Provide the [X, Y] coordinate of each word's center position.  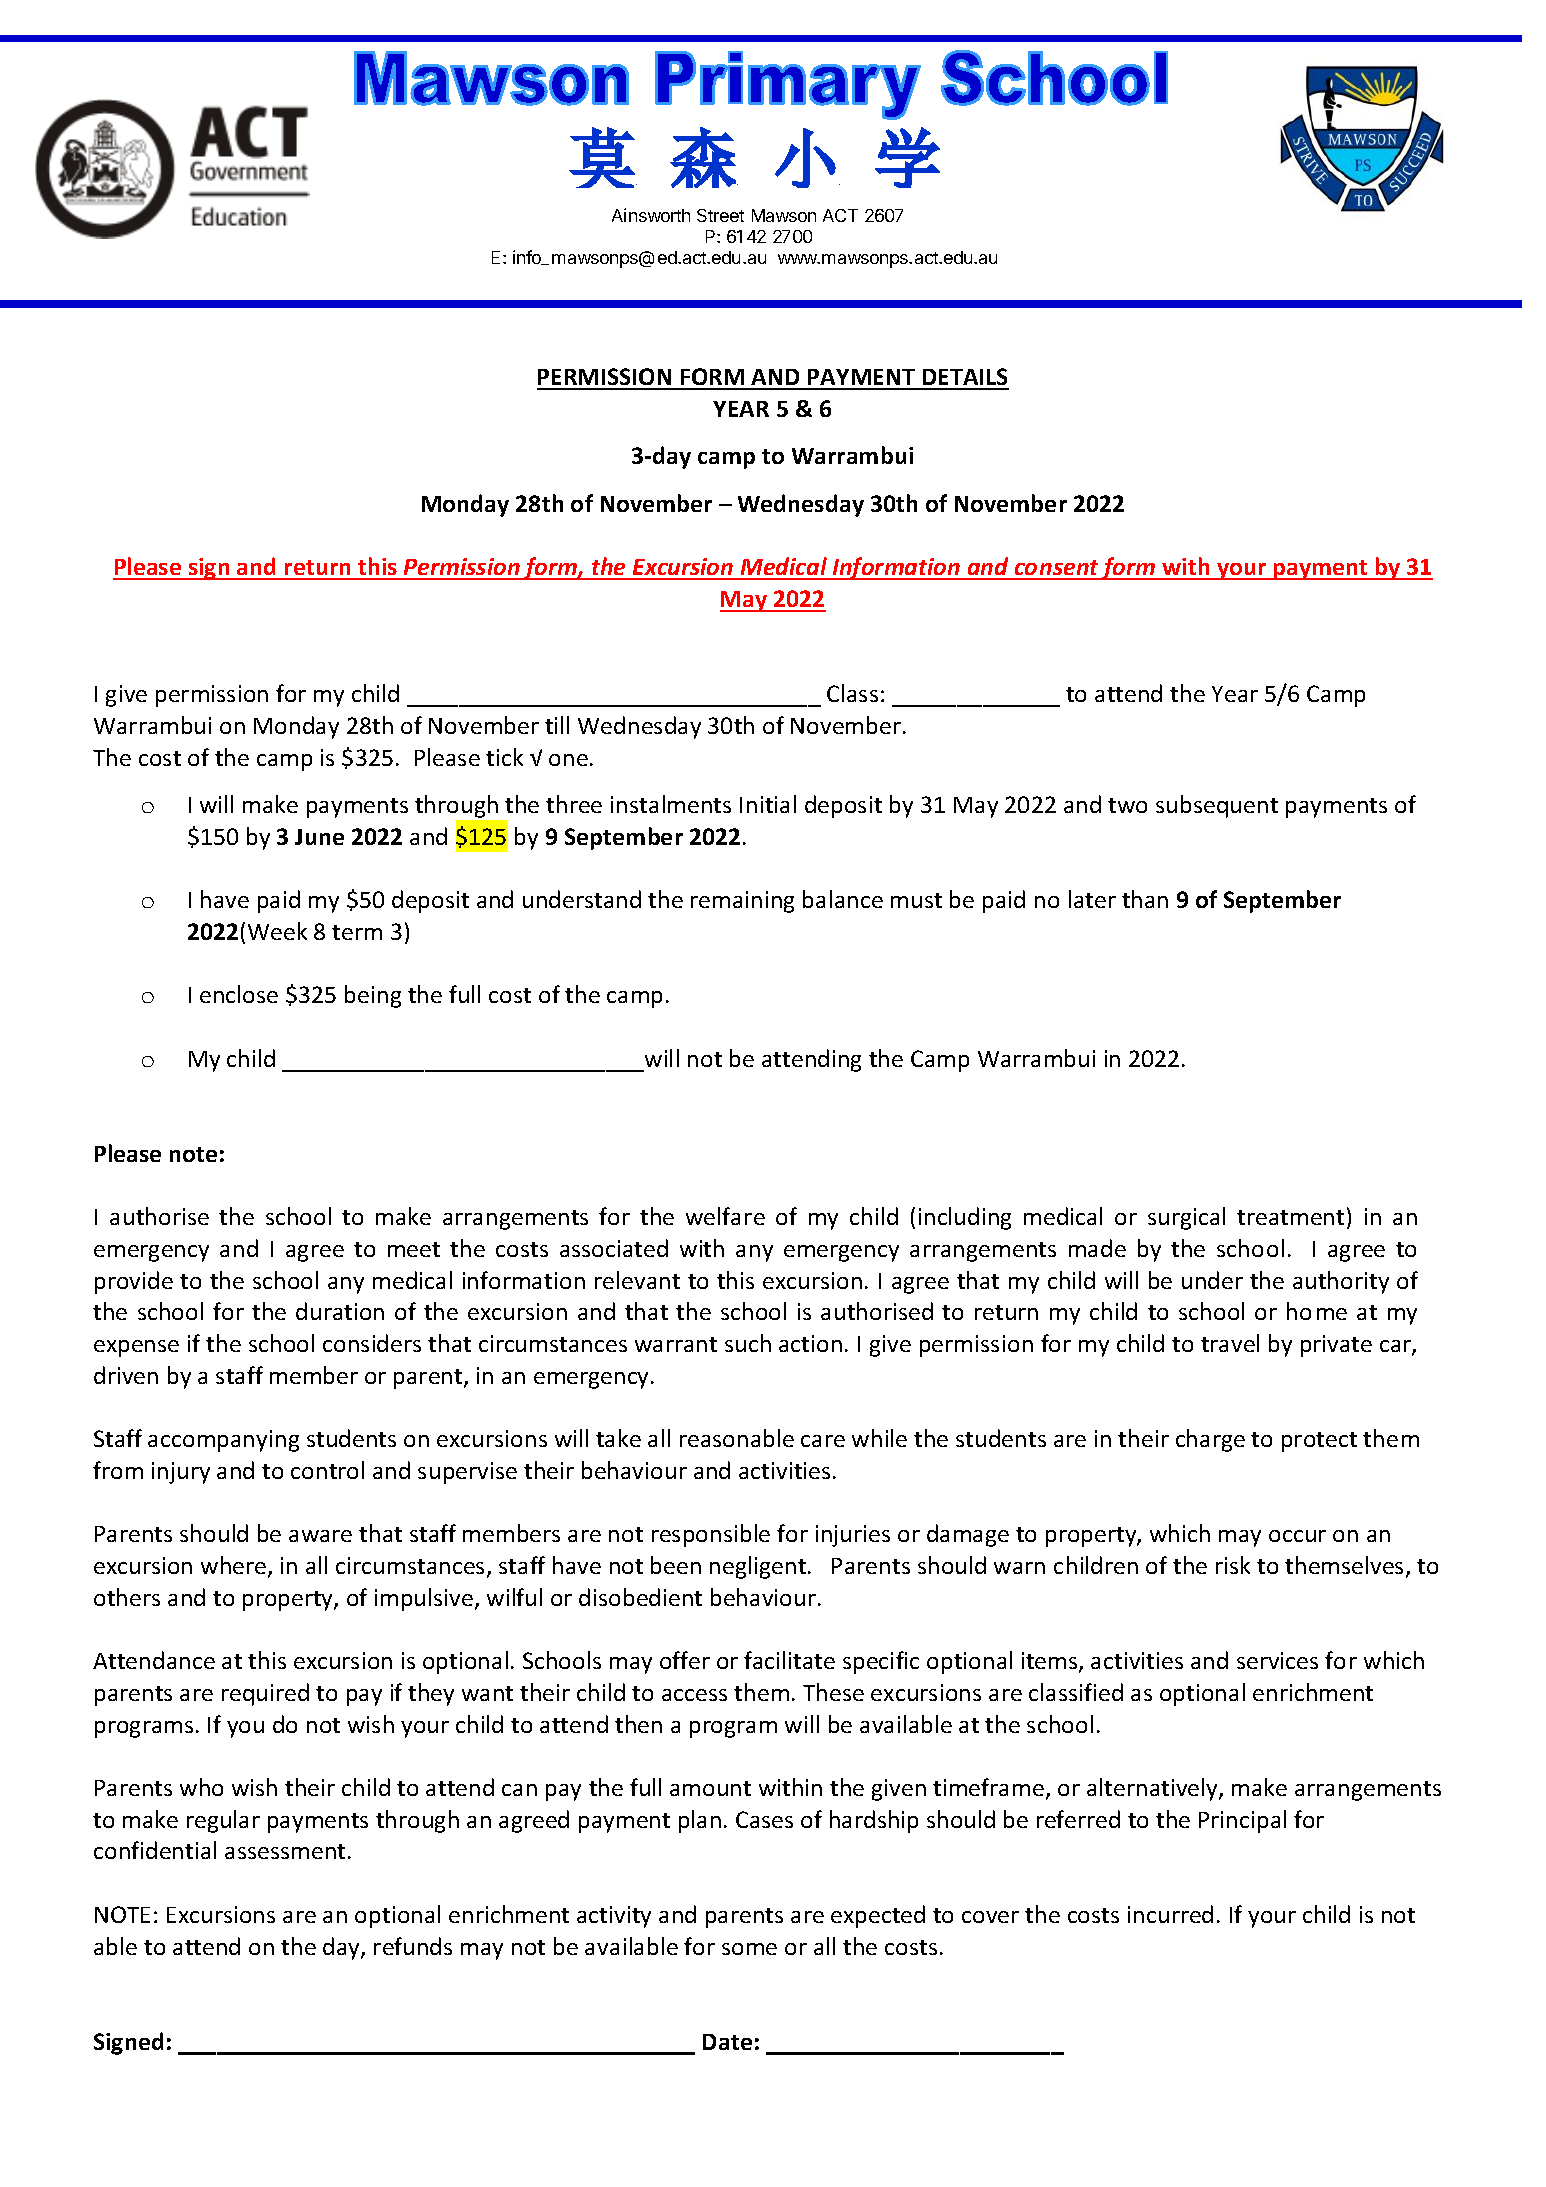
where [235, 1566]
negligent [758, 1567]
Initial [768, 804]
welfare [725, 1216]
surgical [1186, 1218]
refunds [413, 1946]
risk [1233, 1565]
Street [720, 215]
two [1127, 805]
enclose [239, 994]
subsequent [1217, 806]
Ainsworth [651, 215]
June [319, 837]
